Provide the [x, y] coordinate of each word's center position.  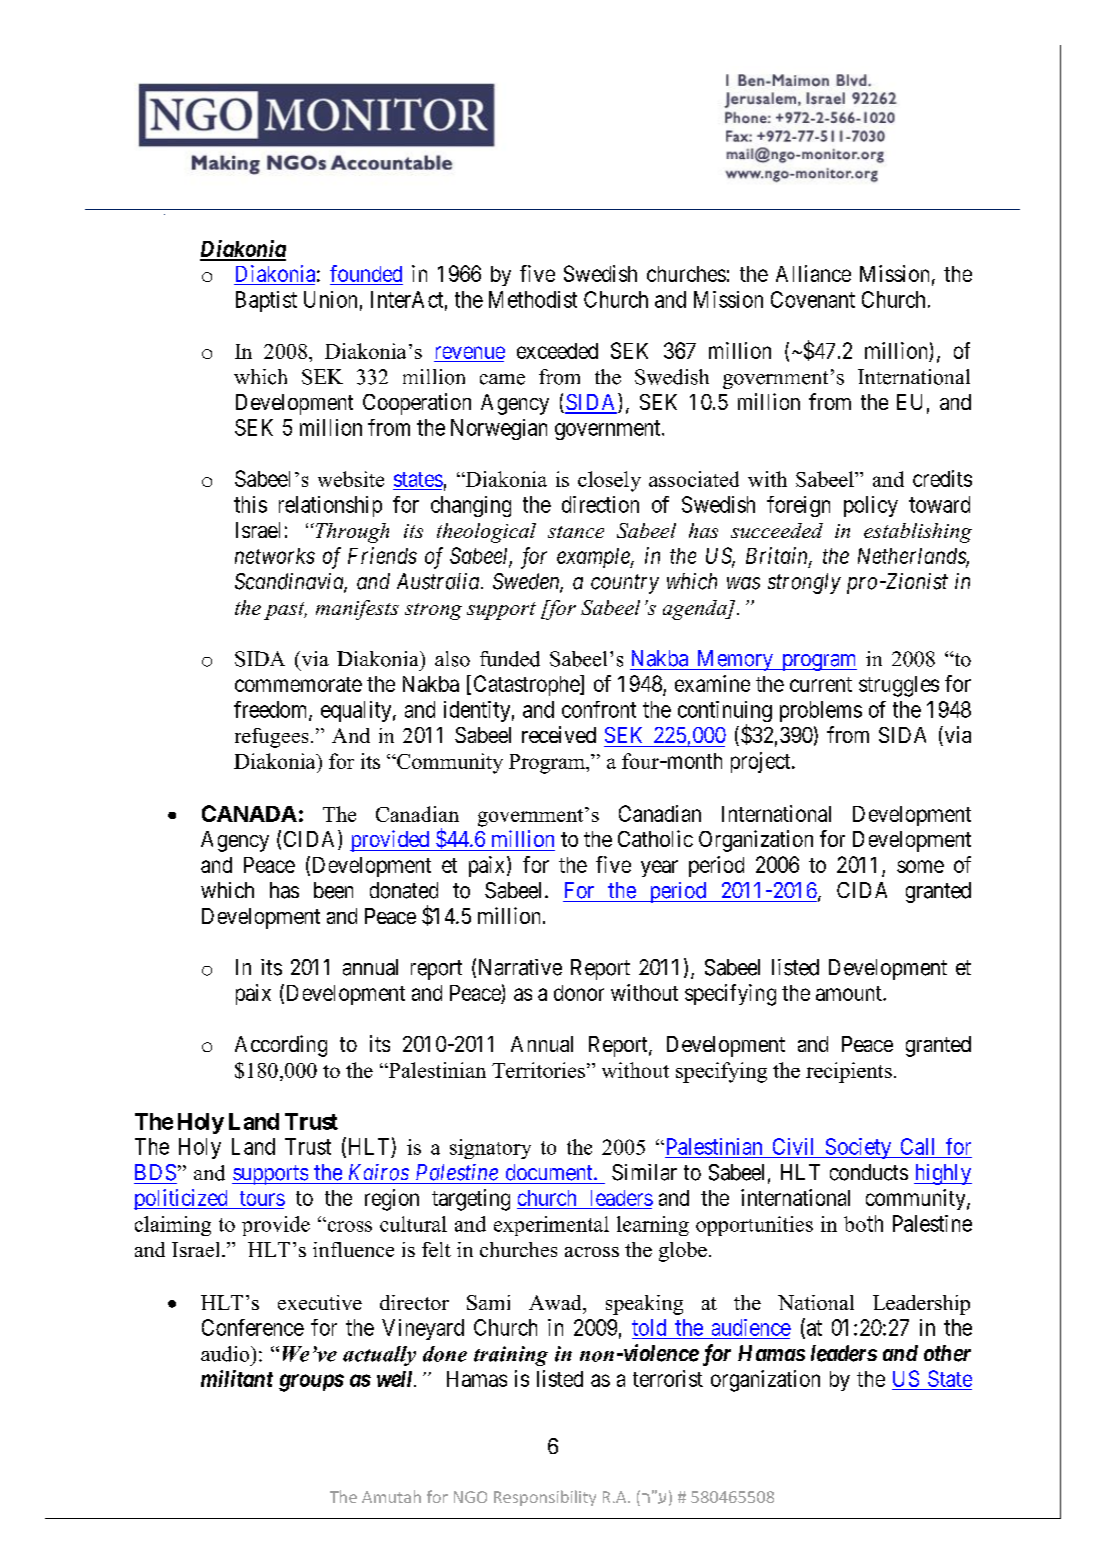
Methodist [533, 299]
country [625, 584]
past [285, 611]
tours [262, 1198]
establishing [918, 533]
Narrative [520, 967]
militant [237, 1378]
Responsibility [545, 1498]
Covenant [813, 299]
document [550, 1172]
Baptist [266, 301]
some [920, 866]
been [333, 890]
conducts [869, 1172]
